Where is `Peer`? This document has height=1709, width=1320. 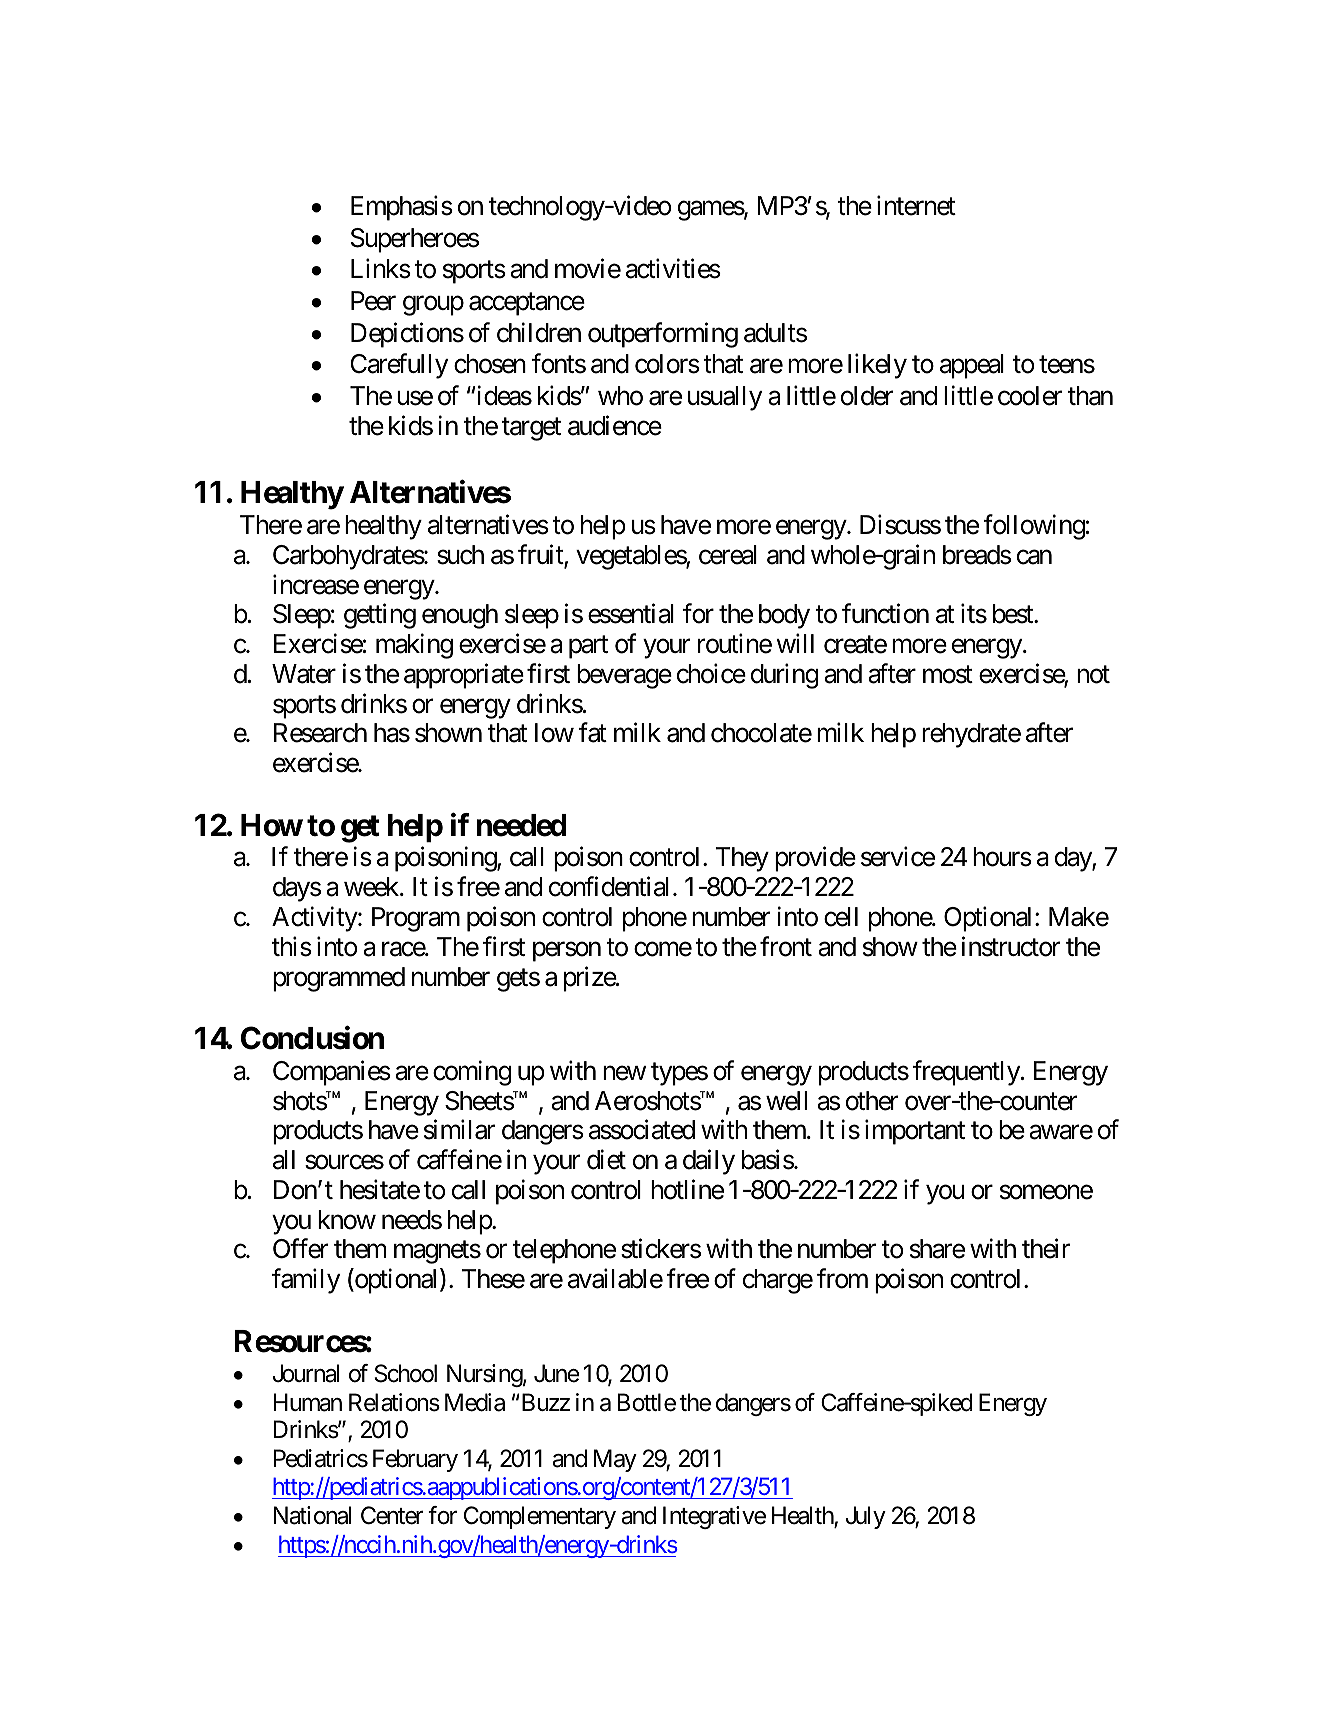 Peer is located at coordinates (373, 301).
